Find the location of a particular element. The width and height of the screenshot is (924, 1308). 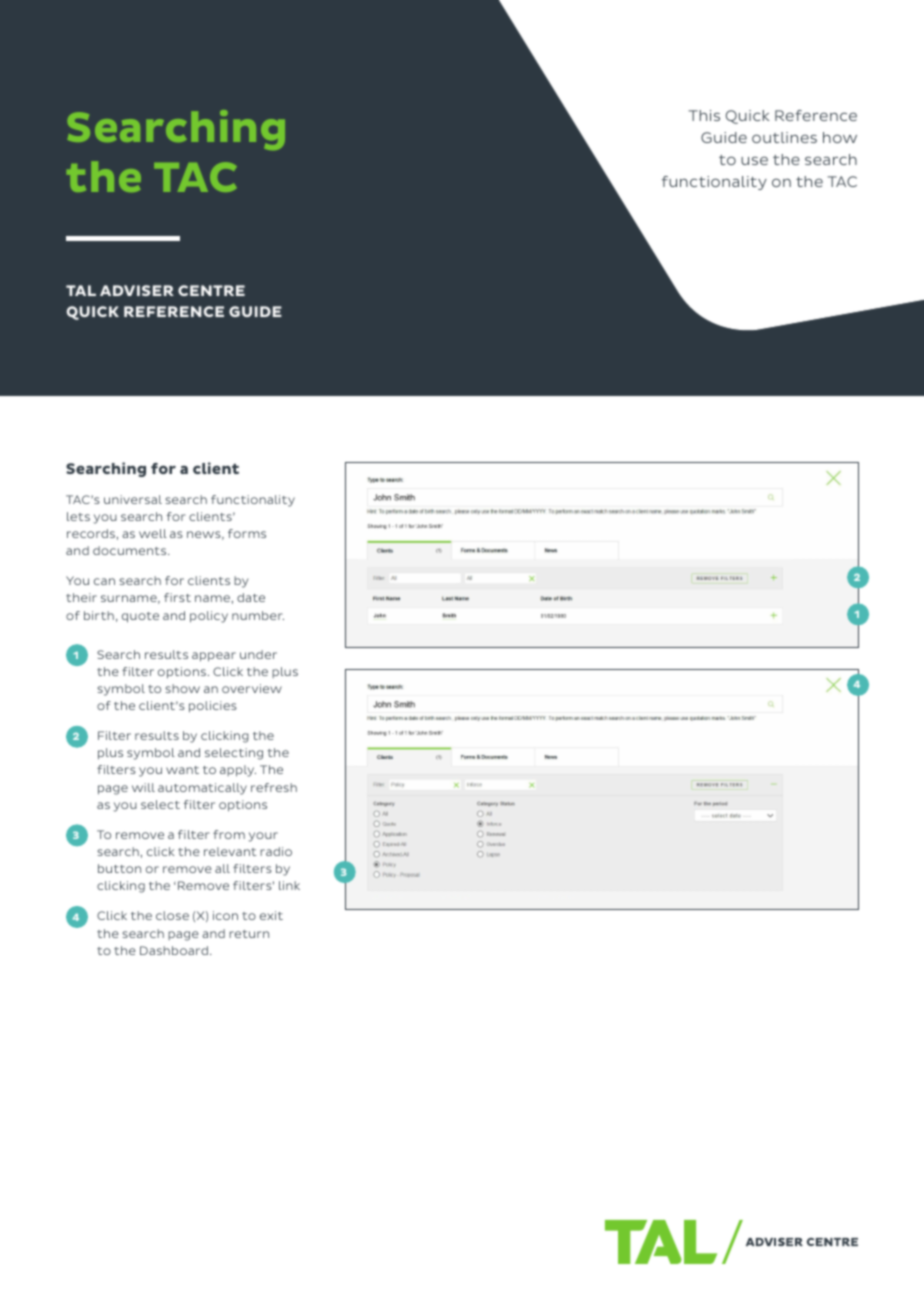

use is located at coordinates (754, 160).
